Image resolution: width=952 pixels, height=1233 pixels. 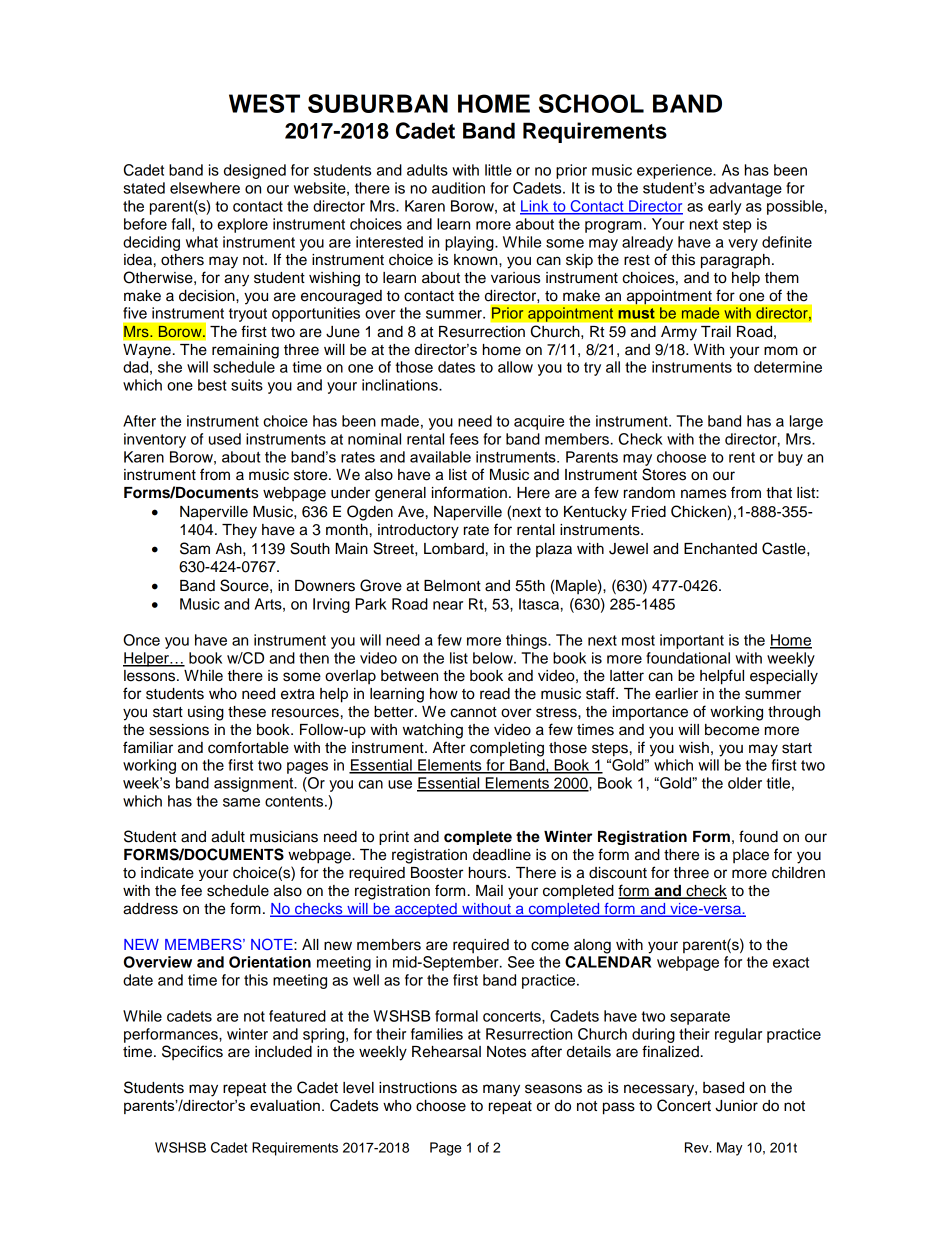 I want to click on evaluation, so click(x=285, y=1105).
